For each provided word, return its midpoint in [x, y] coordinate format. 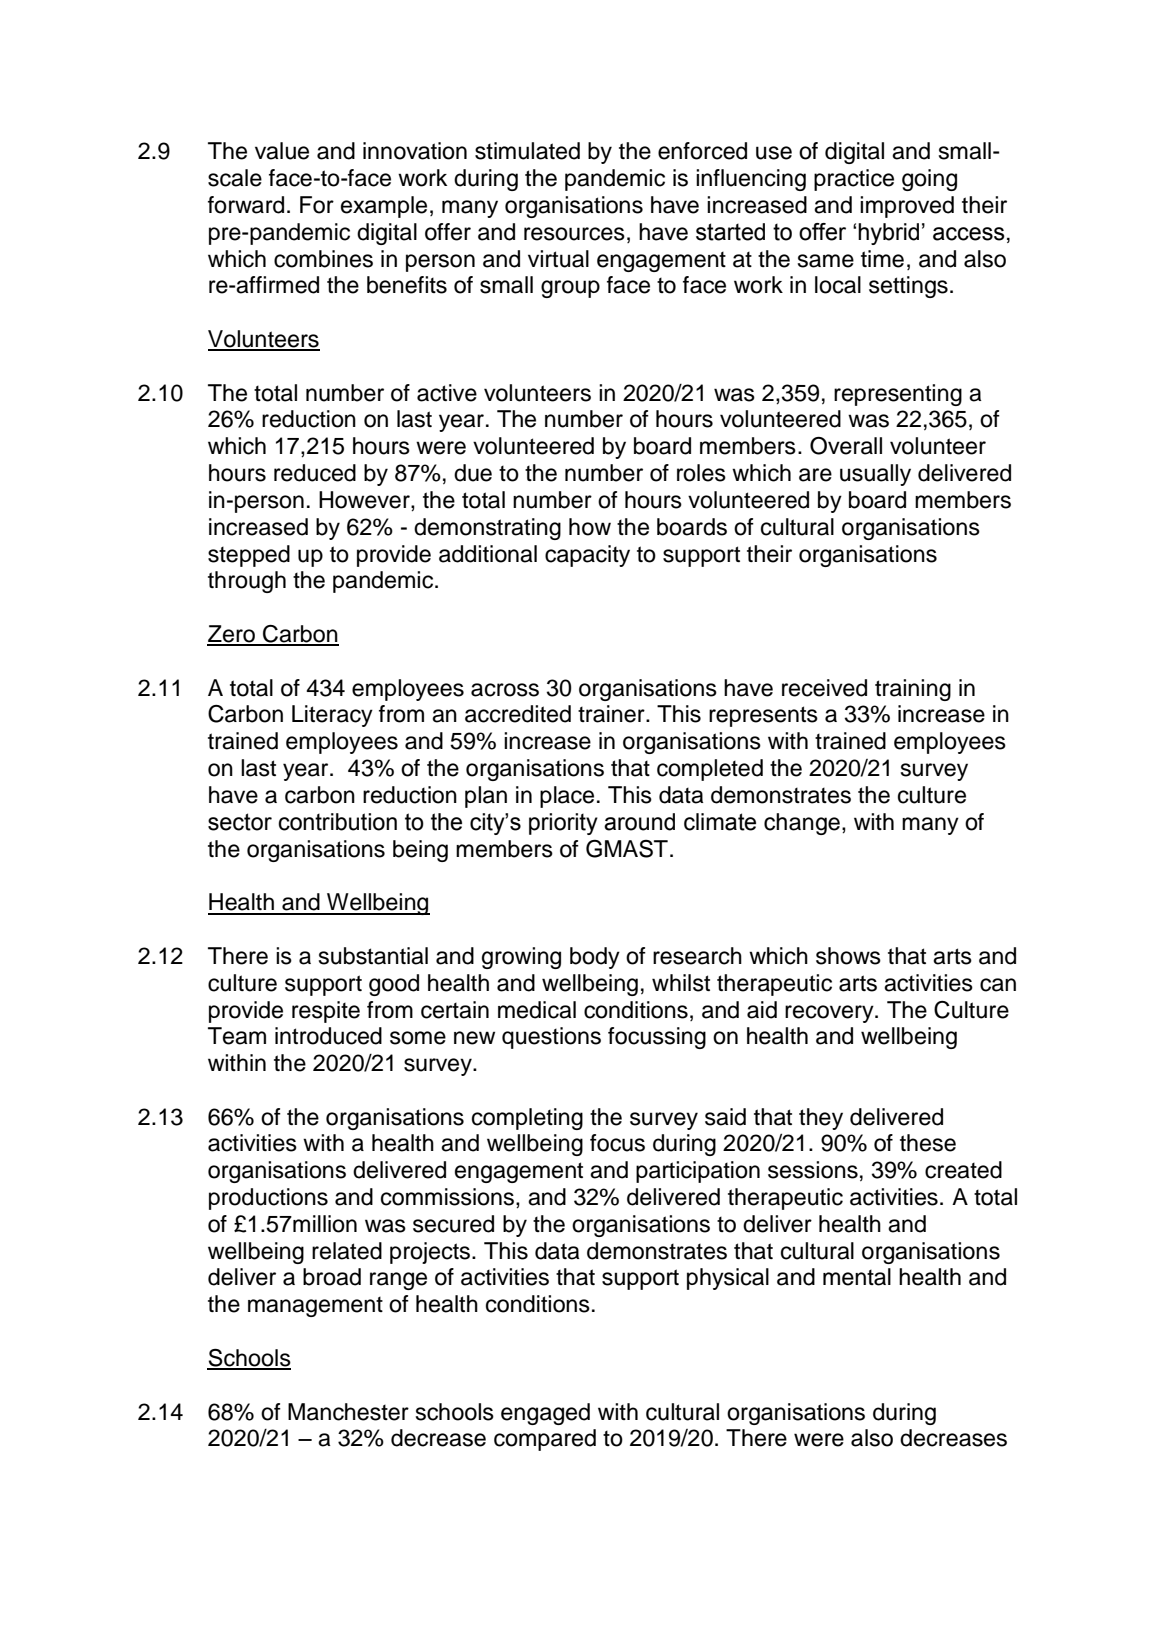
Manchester [348, 1412]
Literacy [332, 716]
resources [574, 234]
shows [848, 956]
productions [268, 1199]
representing [898, 395]
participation [698, 1172]
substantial [373, 956]
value [282, 151]
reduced [315, 473]
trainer [612, 714]
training [913, 690]
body [595, 958]
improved [907, 207]
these [928, 1143]
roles [701, 473]
